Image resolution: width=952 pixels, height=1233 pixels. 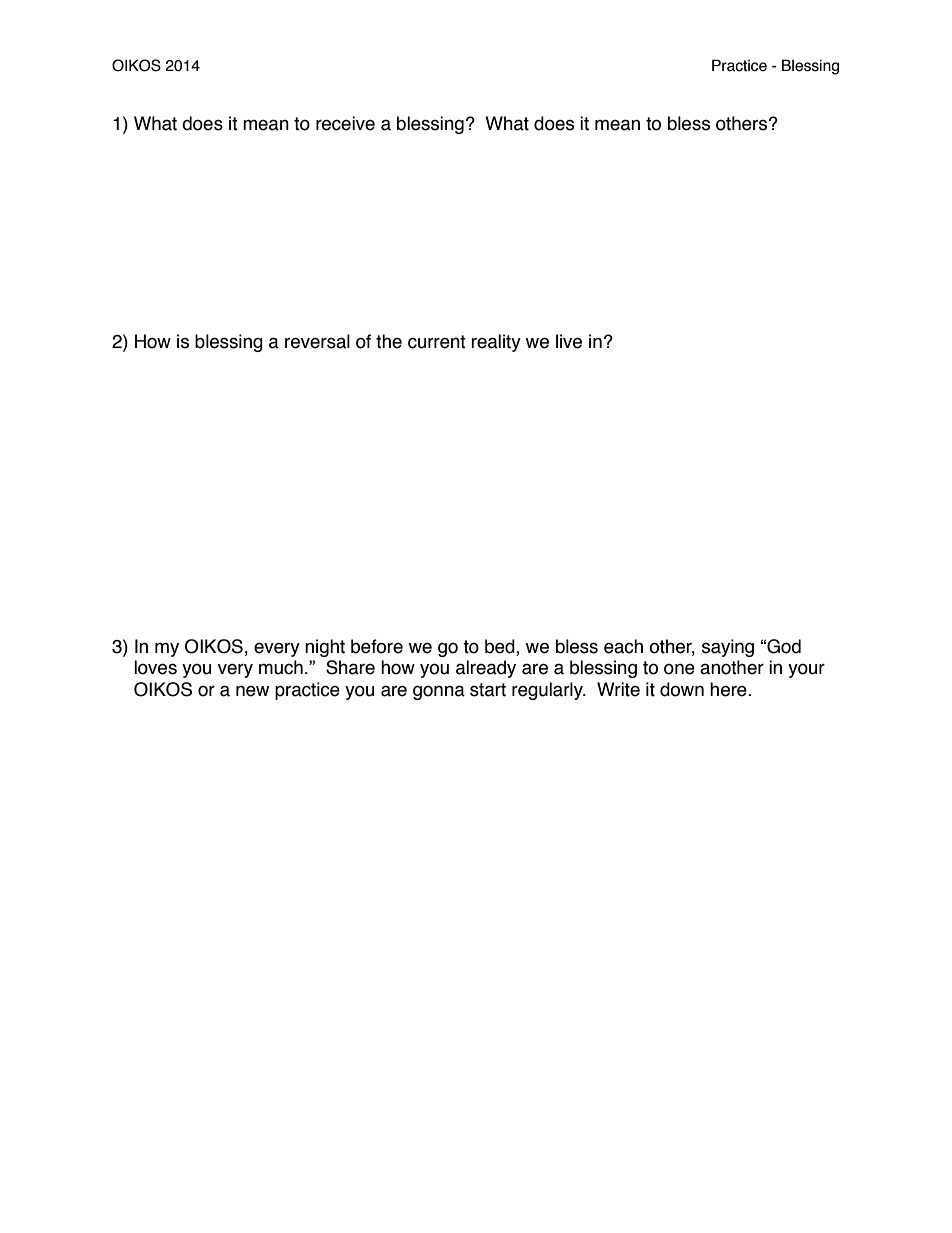 I want to click on receive, so click(x=345, y=123).
